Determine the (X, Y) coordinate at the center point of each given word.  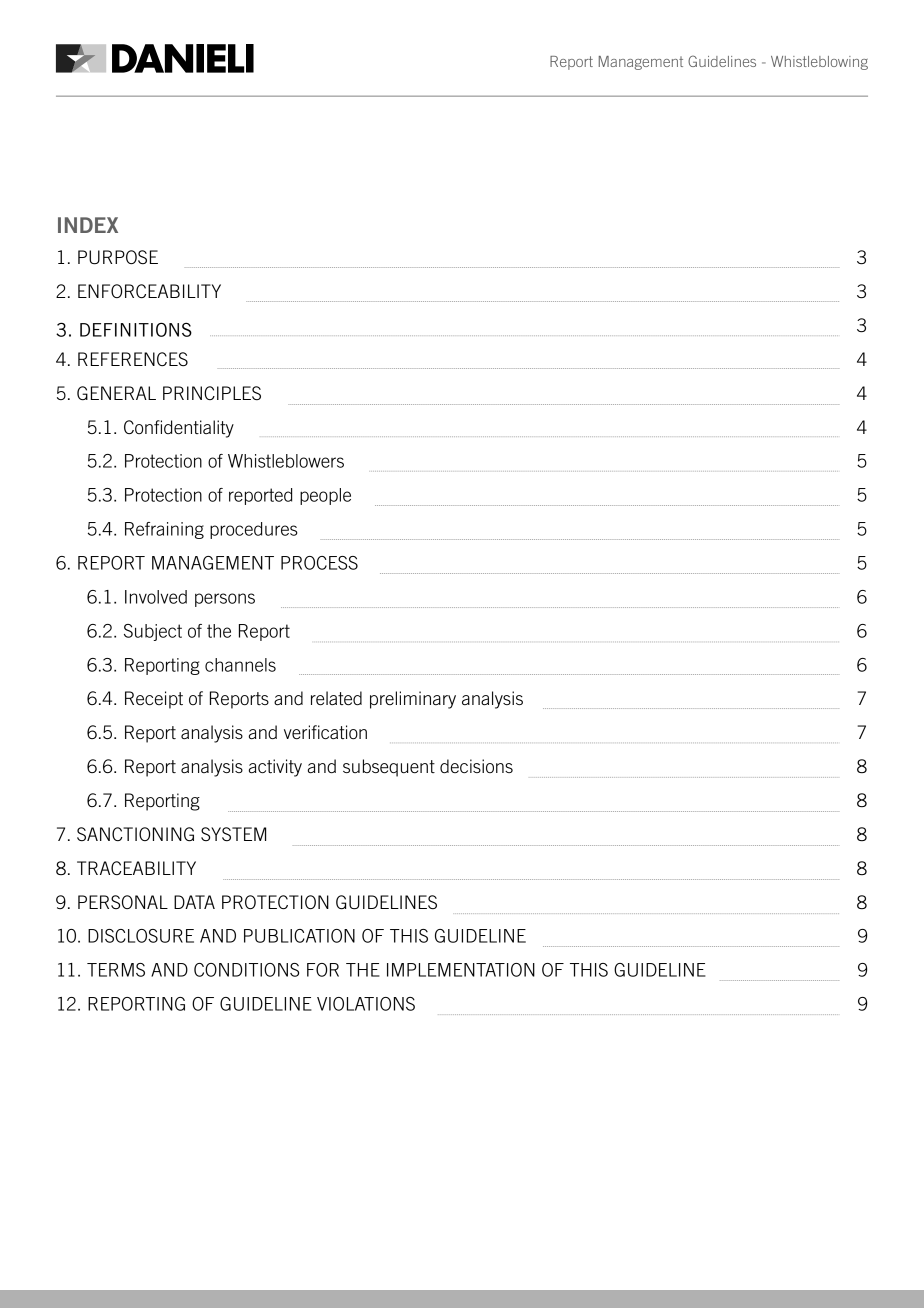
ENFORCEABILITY (149, 291)
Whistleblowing (819, 63)
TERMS (116, 970)
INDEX (88, 225)
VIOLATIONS (366, 1004)
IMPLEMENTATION (461, 970)
